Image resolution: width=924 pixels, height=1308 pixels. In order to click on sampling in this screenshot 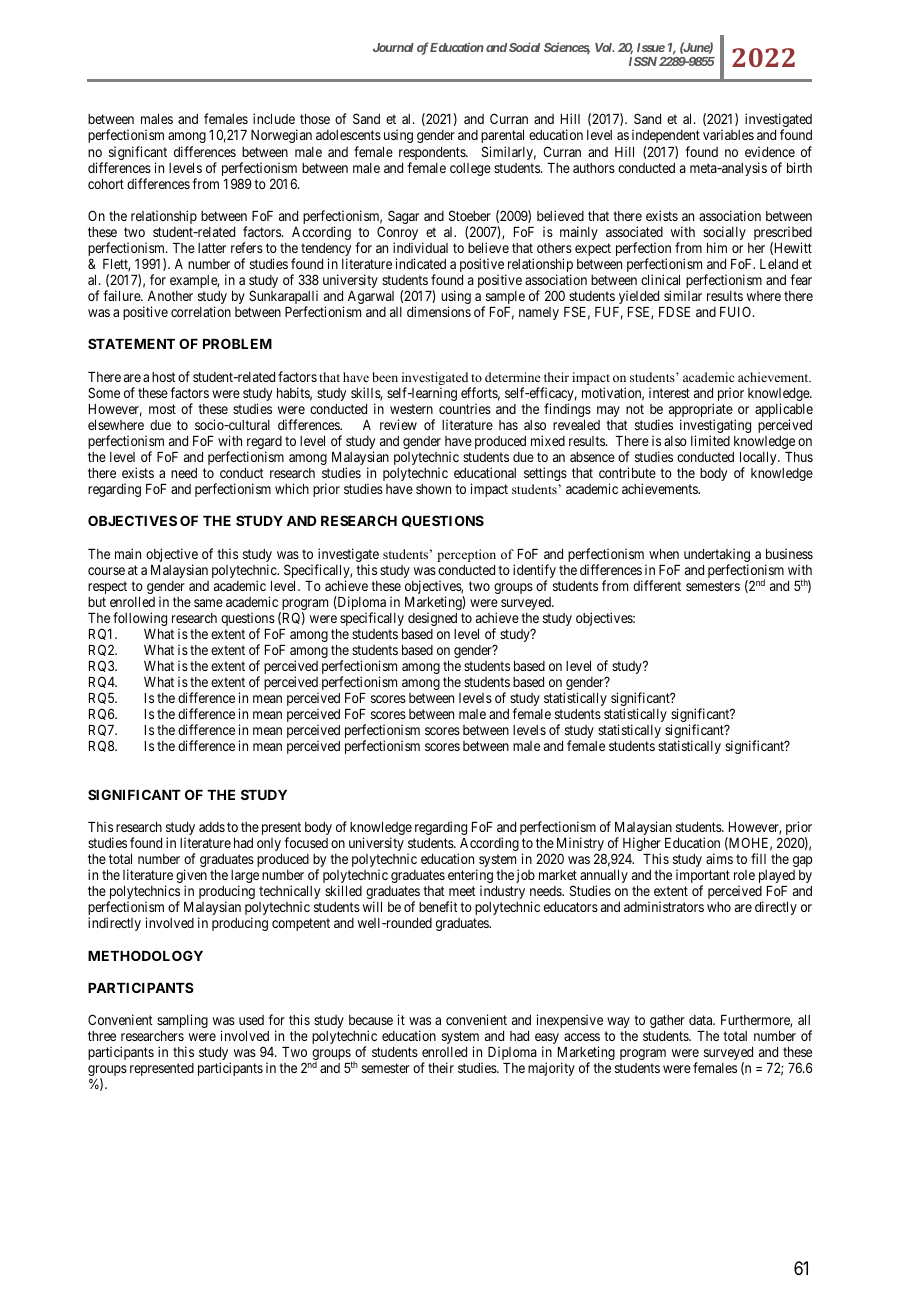, I will do `click(182, 1021)`.
